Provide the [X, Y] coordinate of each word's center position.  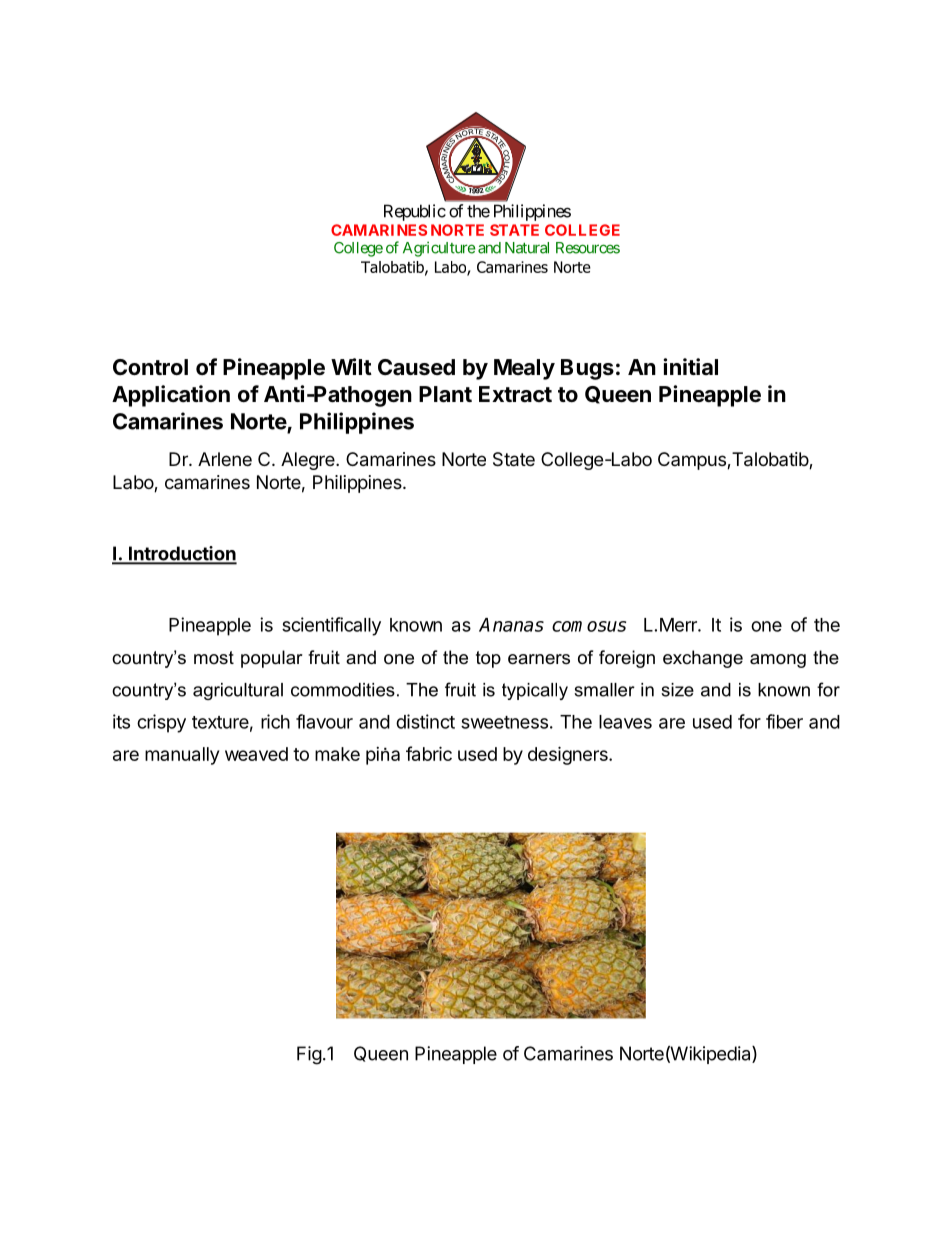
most [214, 657]
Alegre [309, 461]
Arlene [225, 459]
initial [690, 366]
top [488, 659]
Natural [527, 248]
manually [182, 756]
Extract [515, 394]
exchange [703, 659]
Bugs [587, 369]
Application [171, 396]
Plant [445, 394]
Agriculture [439, 249]
